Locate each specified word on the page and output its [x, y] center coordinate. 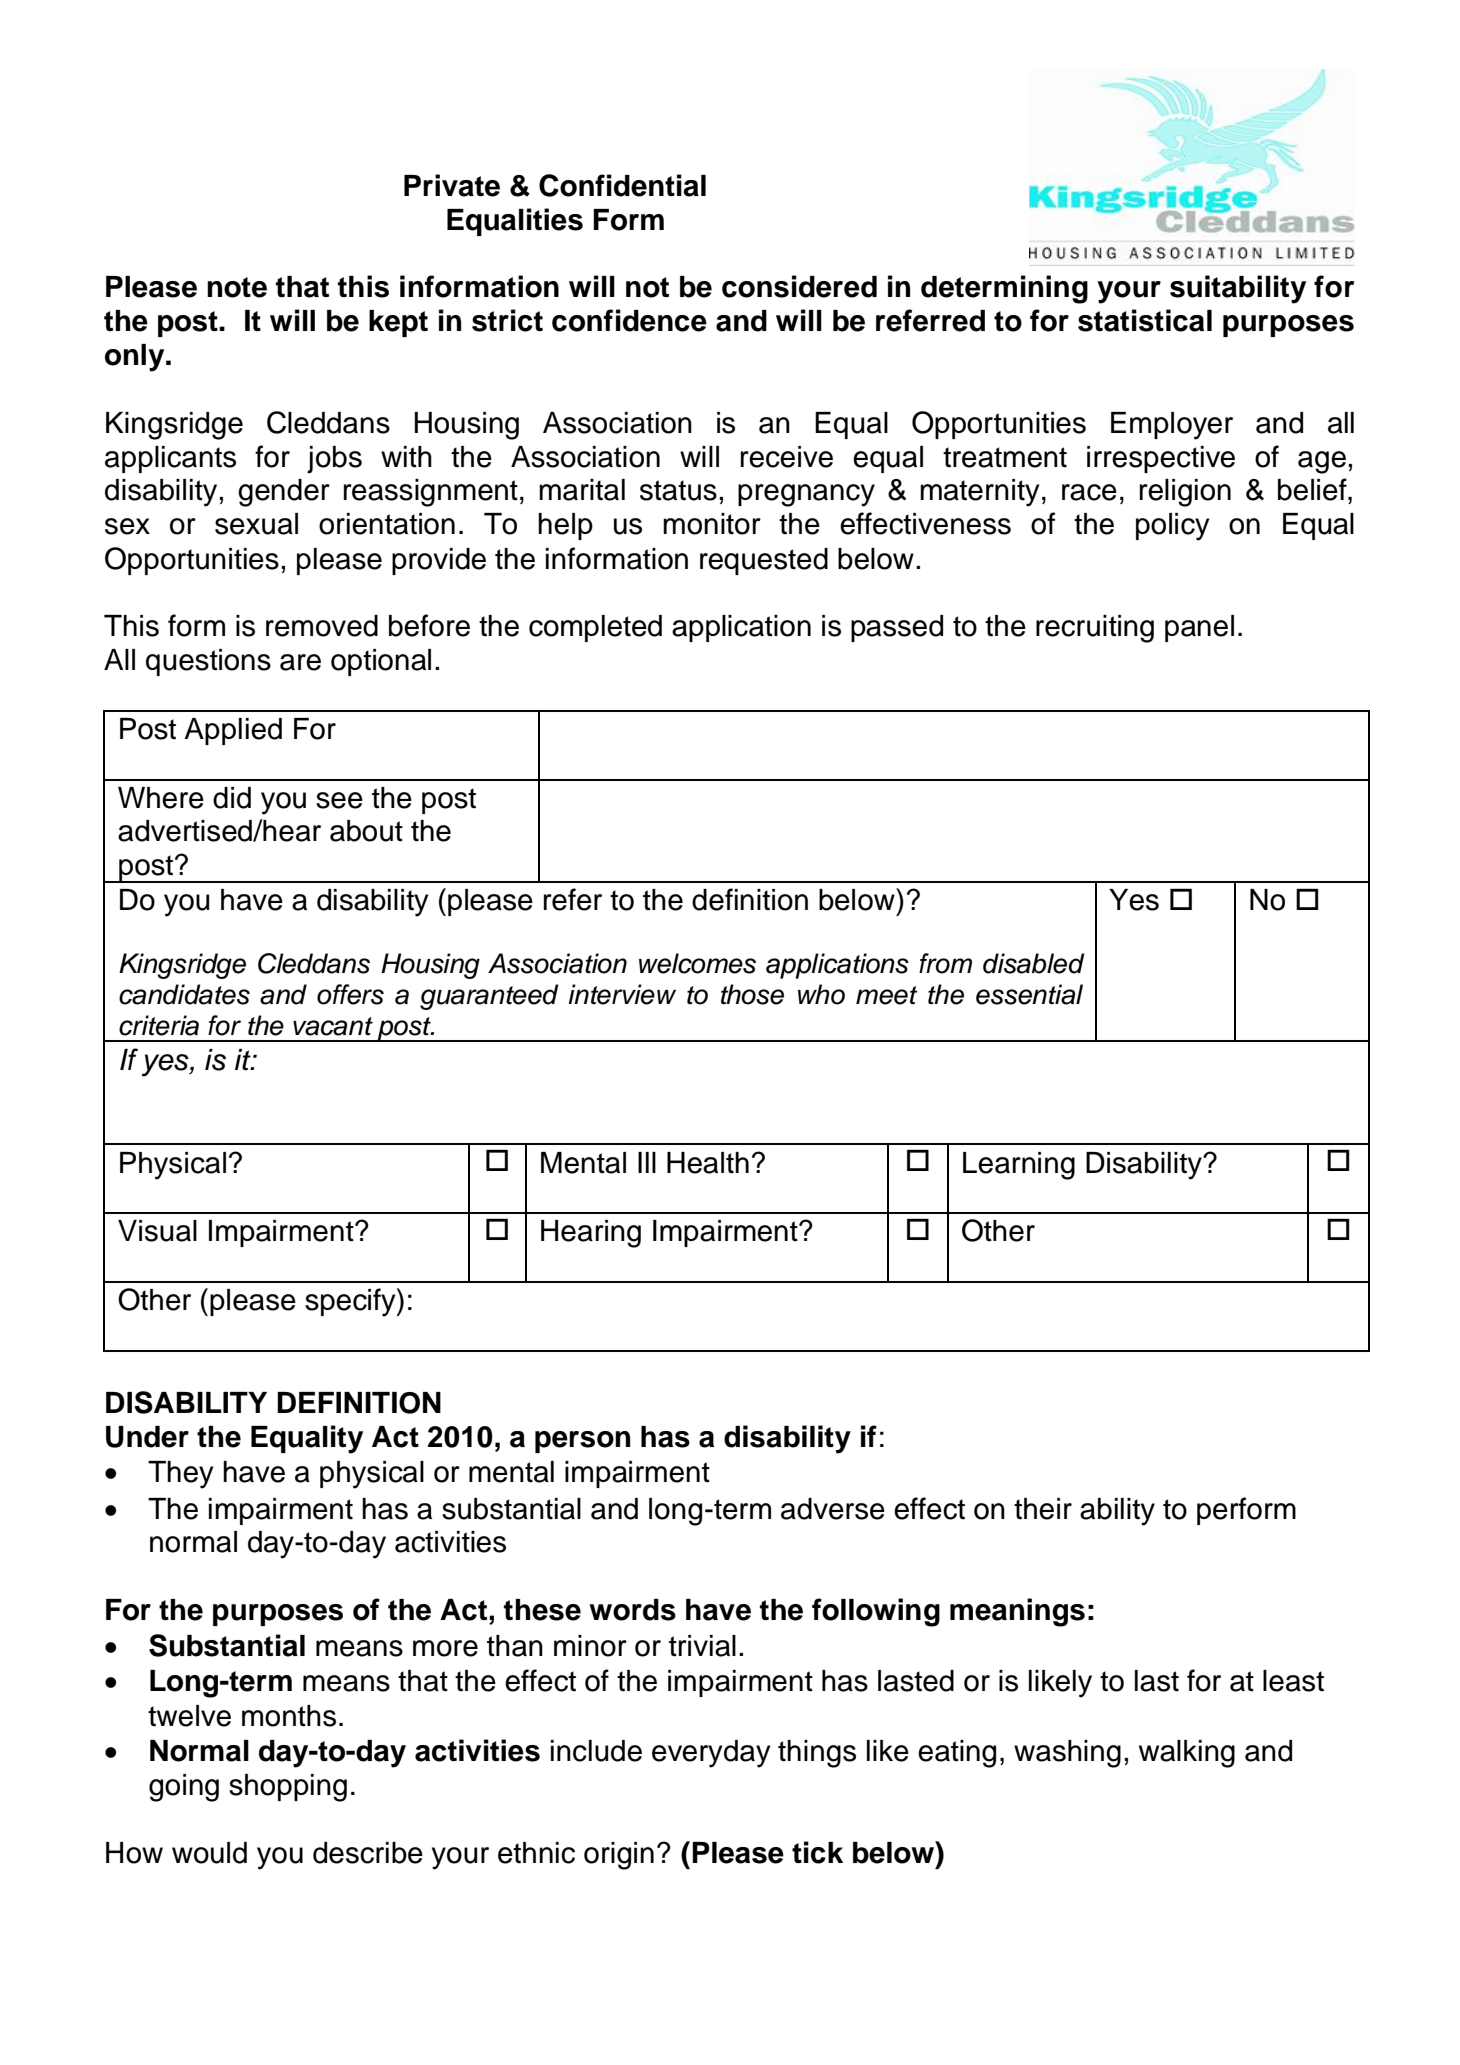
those [752, 994]
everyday [711, 1754]
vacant [333, 1026]
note [237, 287]
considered [799, 286]
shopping [288, 1788]
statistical [1145, 320]
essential [1029, 994]
